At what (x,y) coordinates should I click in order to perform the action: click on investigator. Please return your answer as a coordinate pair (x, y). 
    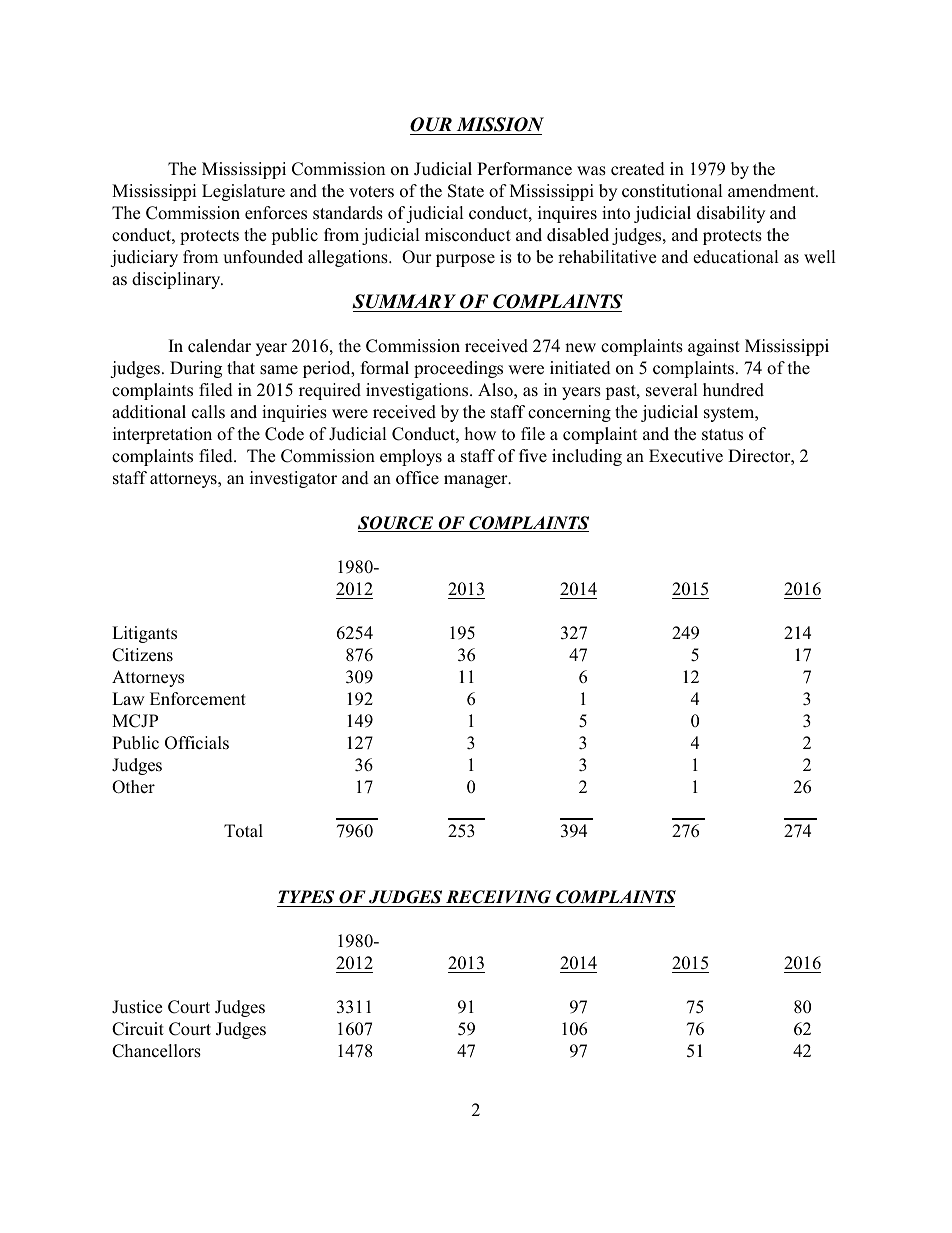
    Looking at the image, I should click on (293, 479).
